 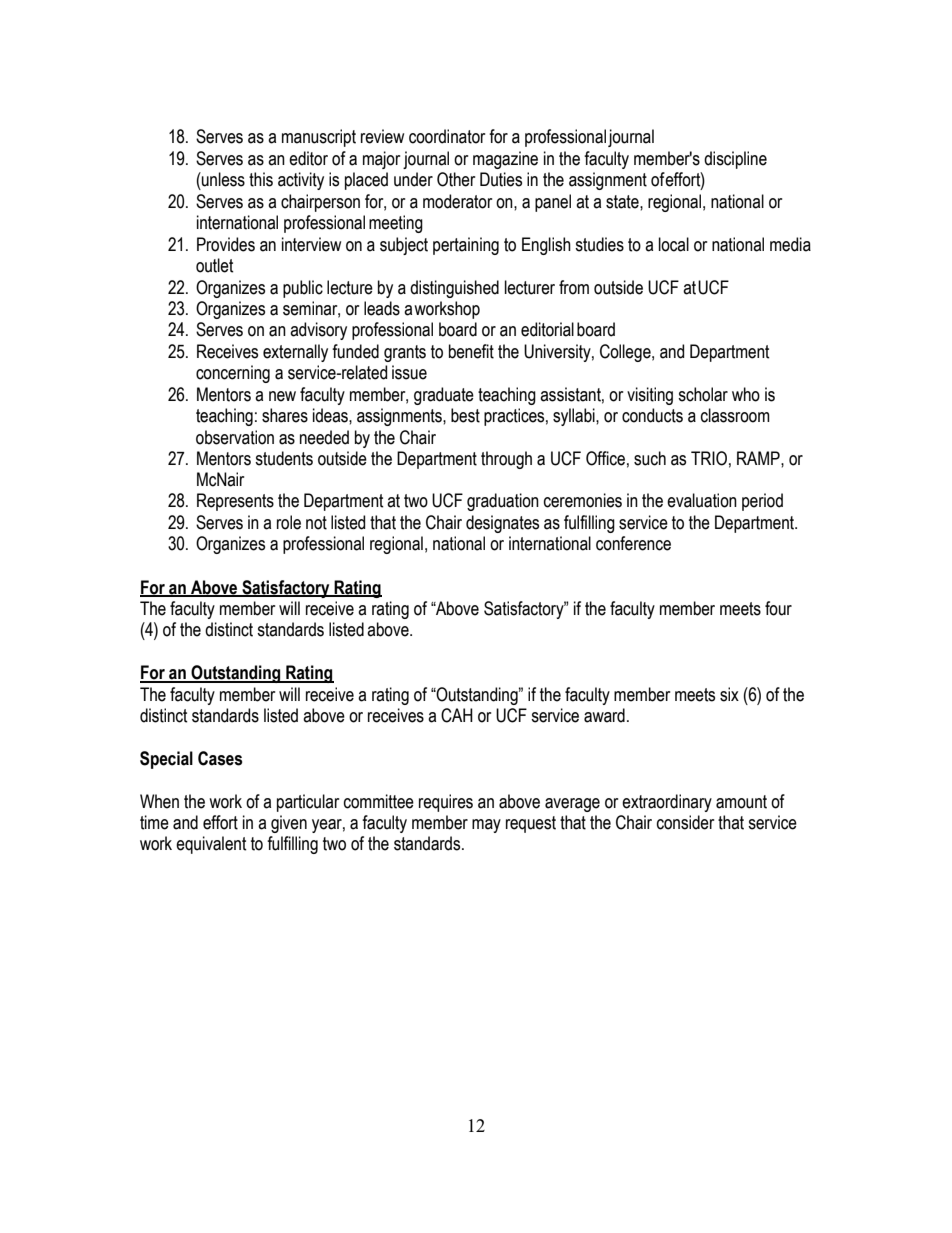 What do you see at coordinates (444, 396) in the image?
I see `graduate` at bounding box center [444, 396].
